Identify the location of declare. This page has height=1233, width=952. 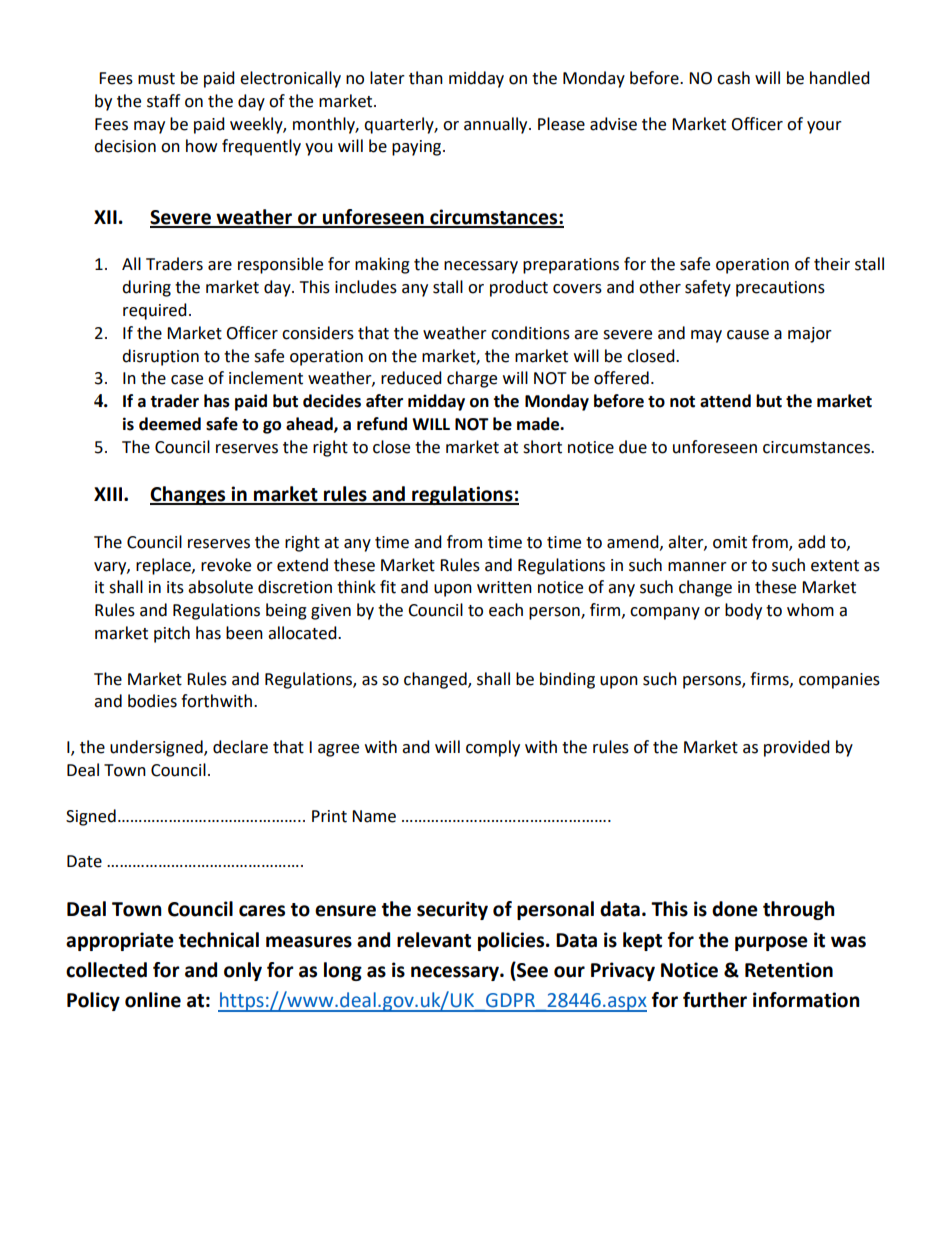
(240, 747).
